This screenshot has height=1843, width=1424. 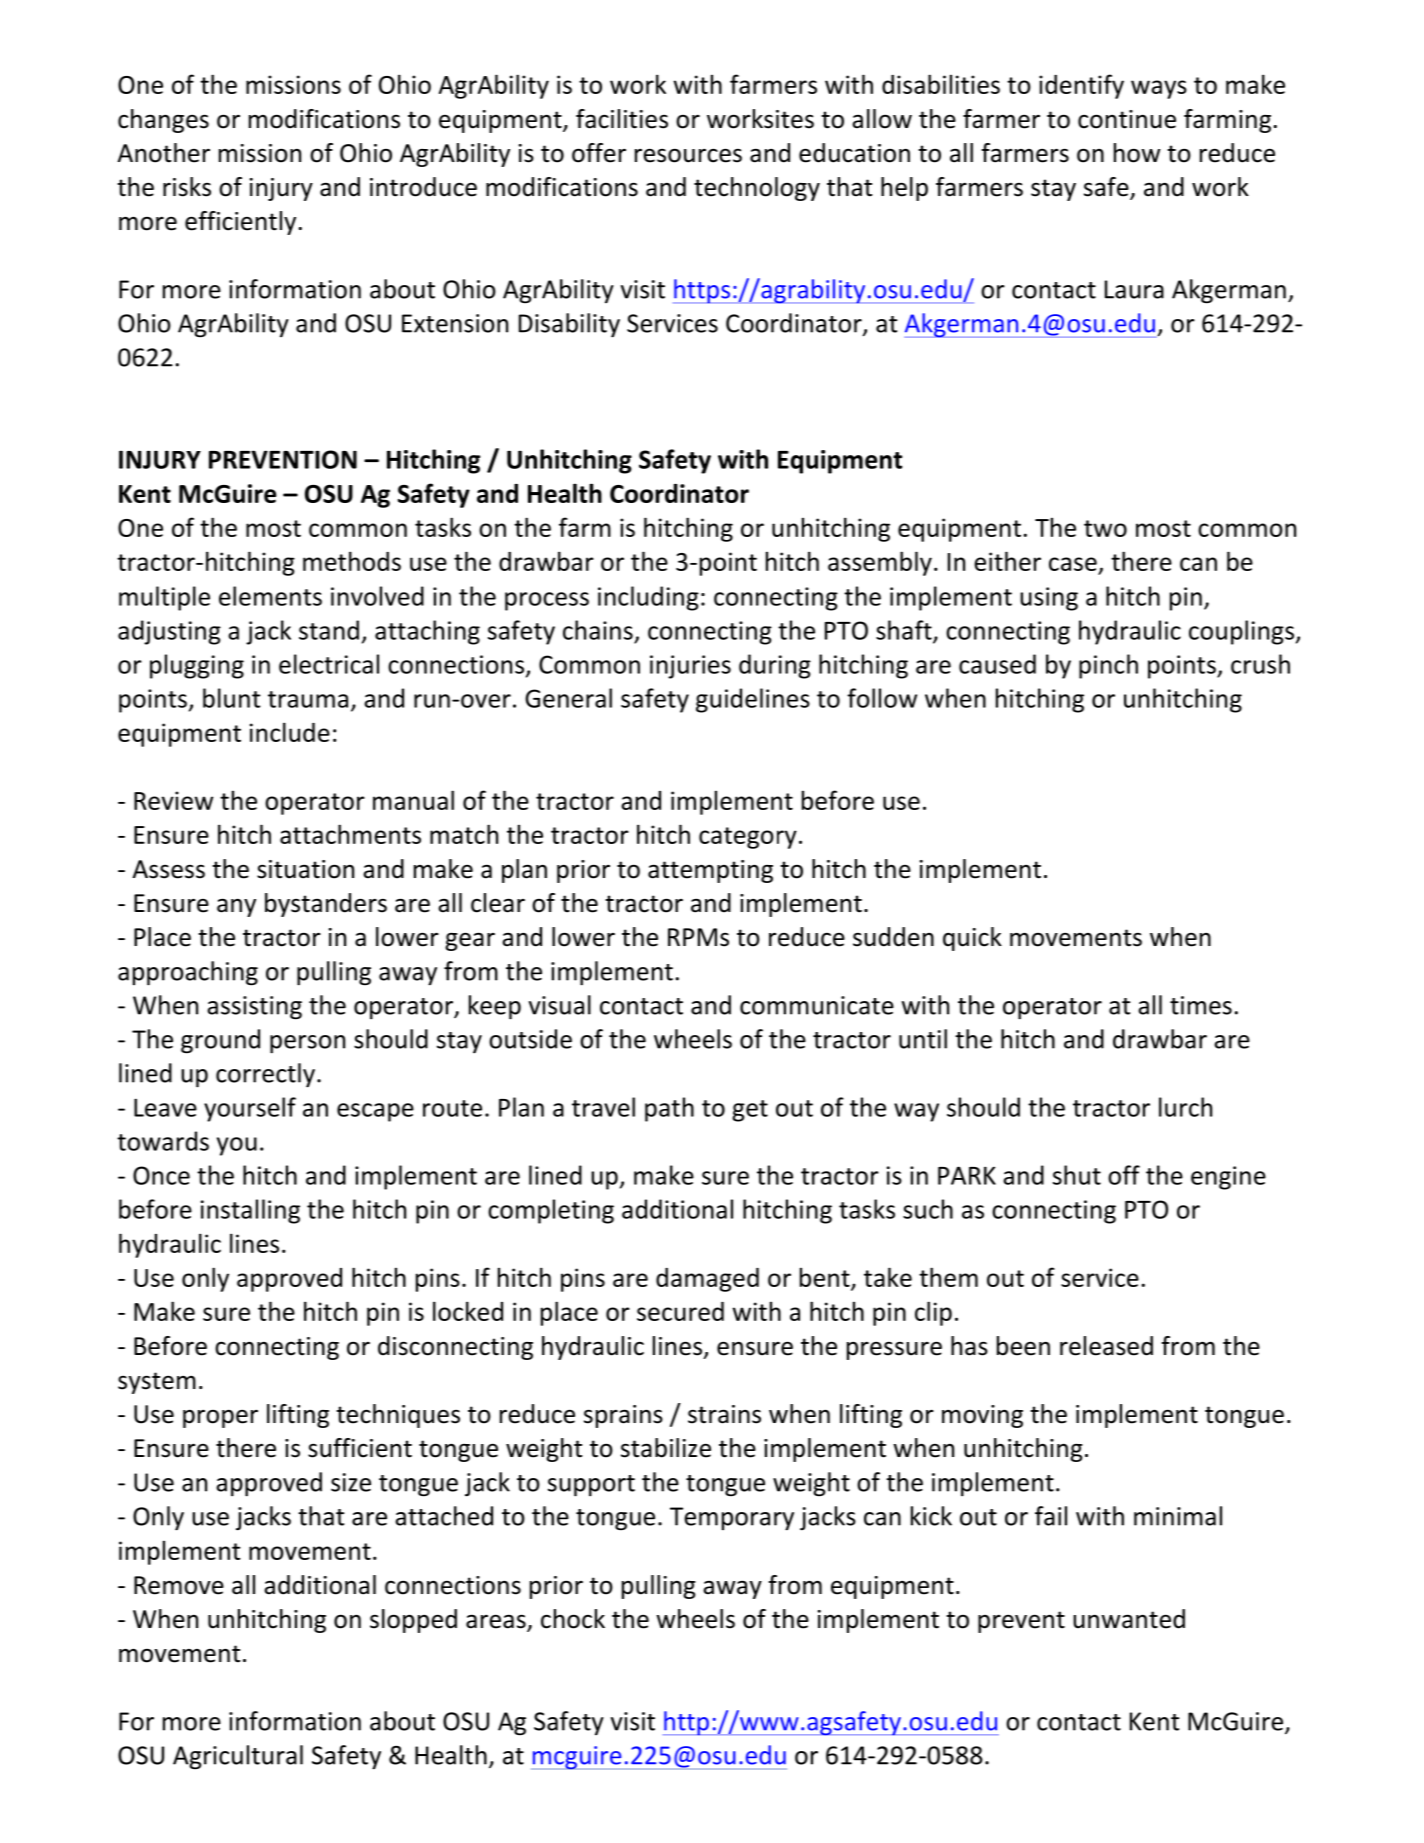 I want to click on continue, so click(x=1127, y=119).
